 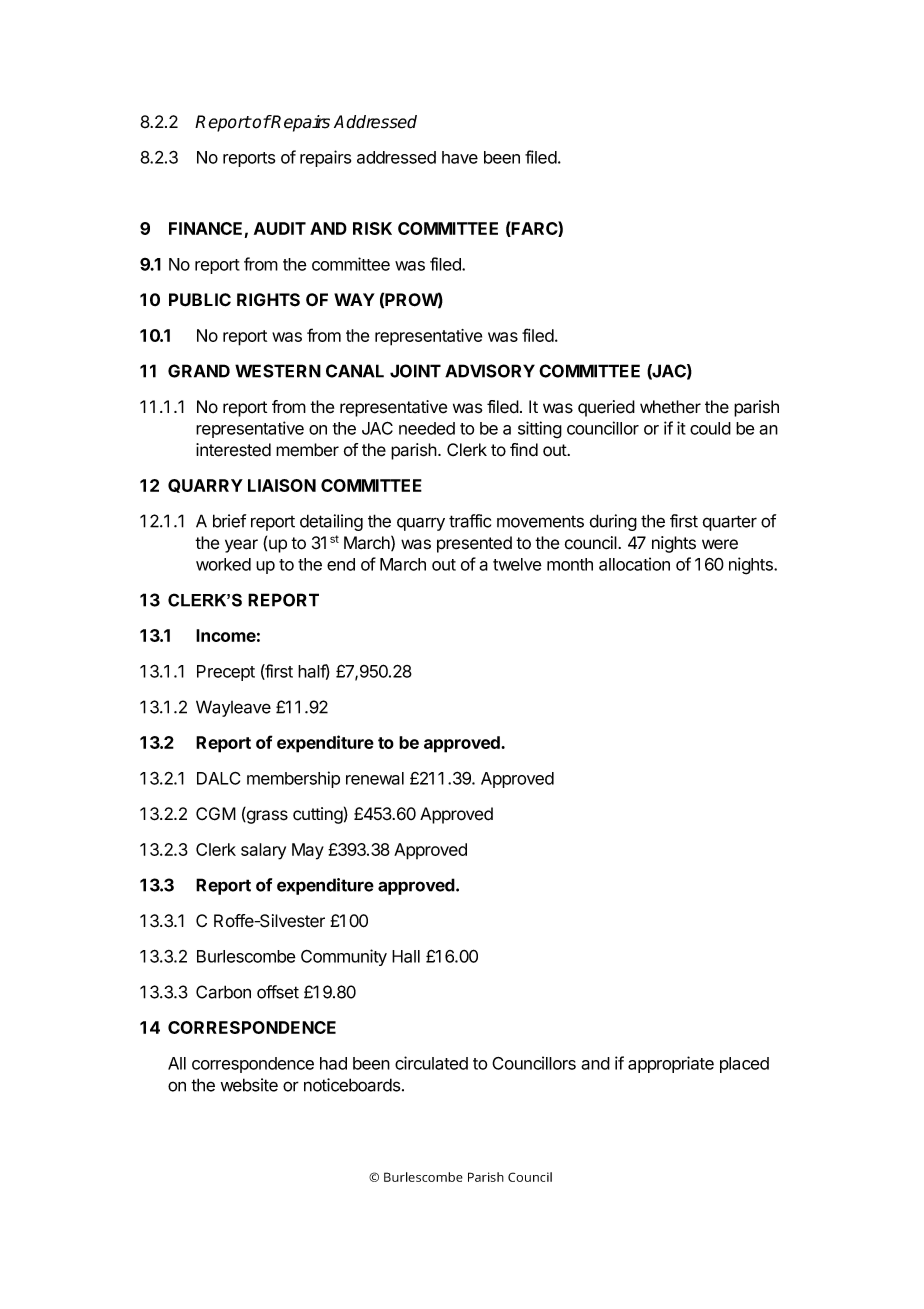 I want to click on whether, so click(x=670, y=407).
